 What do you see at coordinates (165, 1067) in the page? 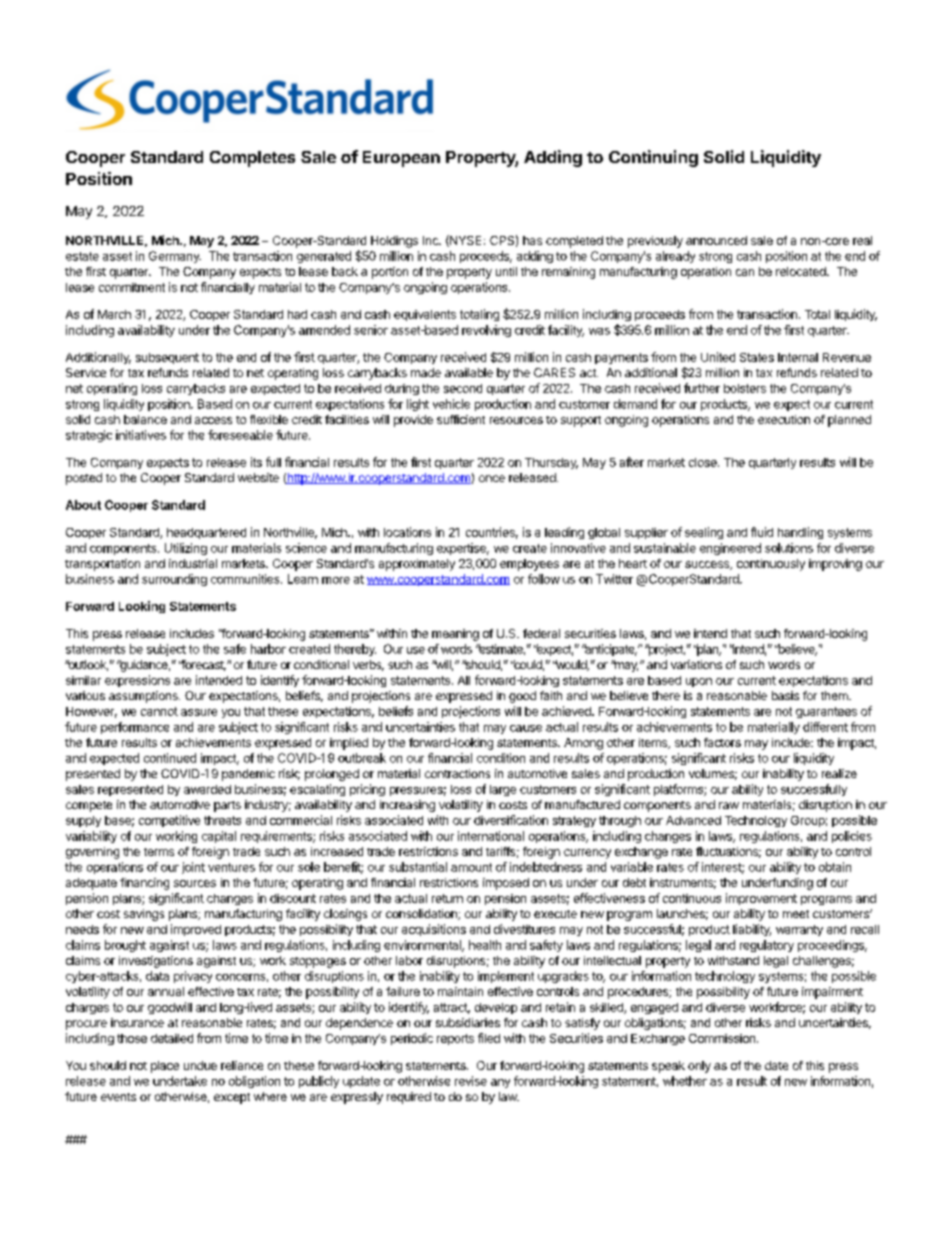
I see `place` at bounding box center [165, 1067].
